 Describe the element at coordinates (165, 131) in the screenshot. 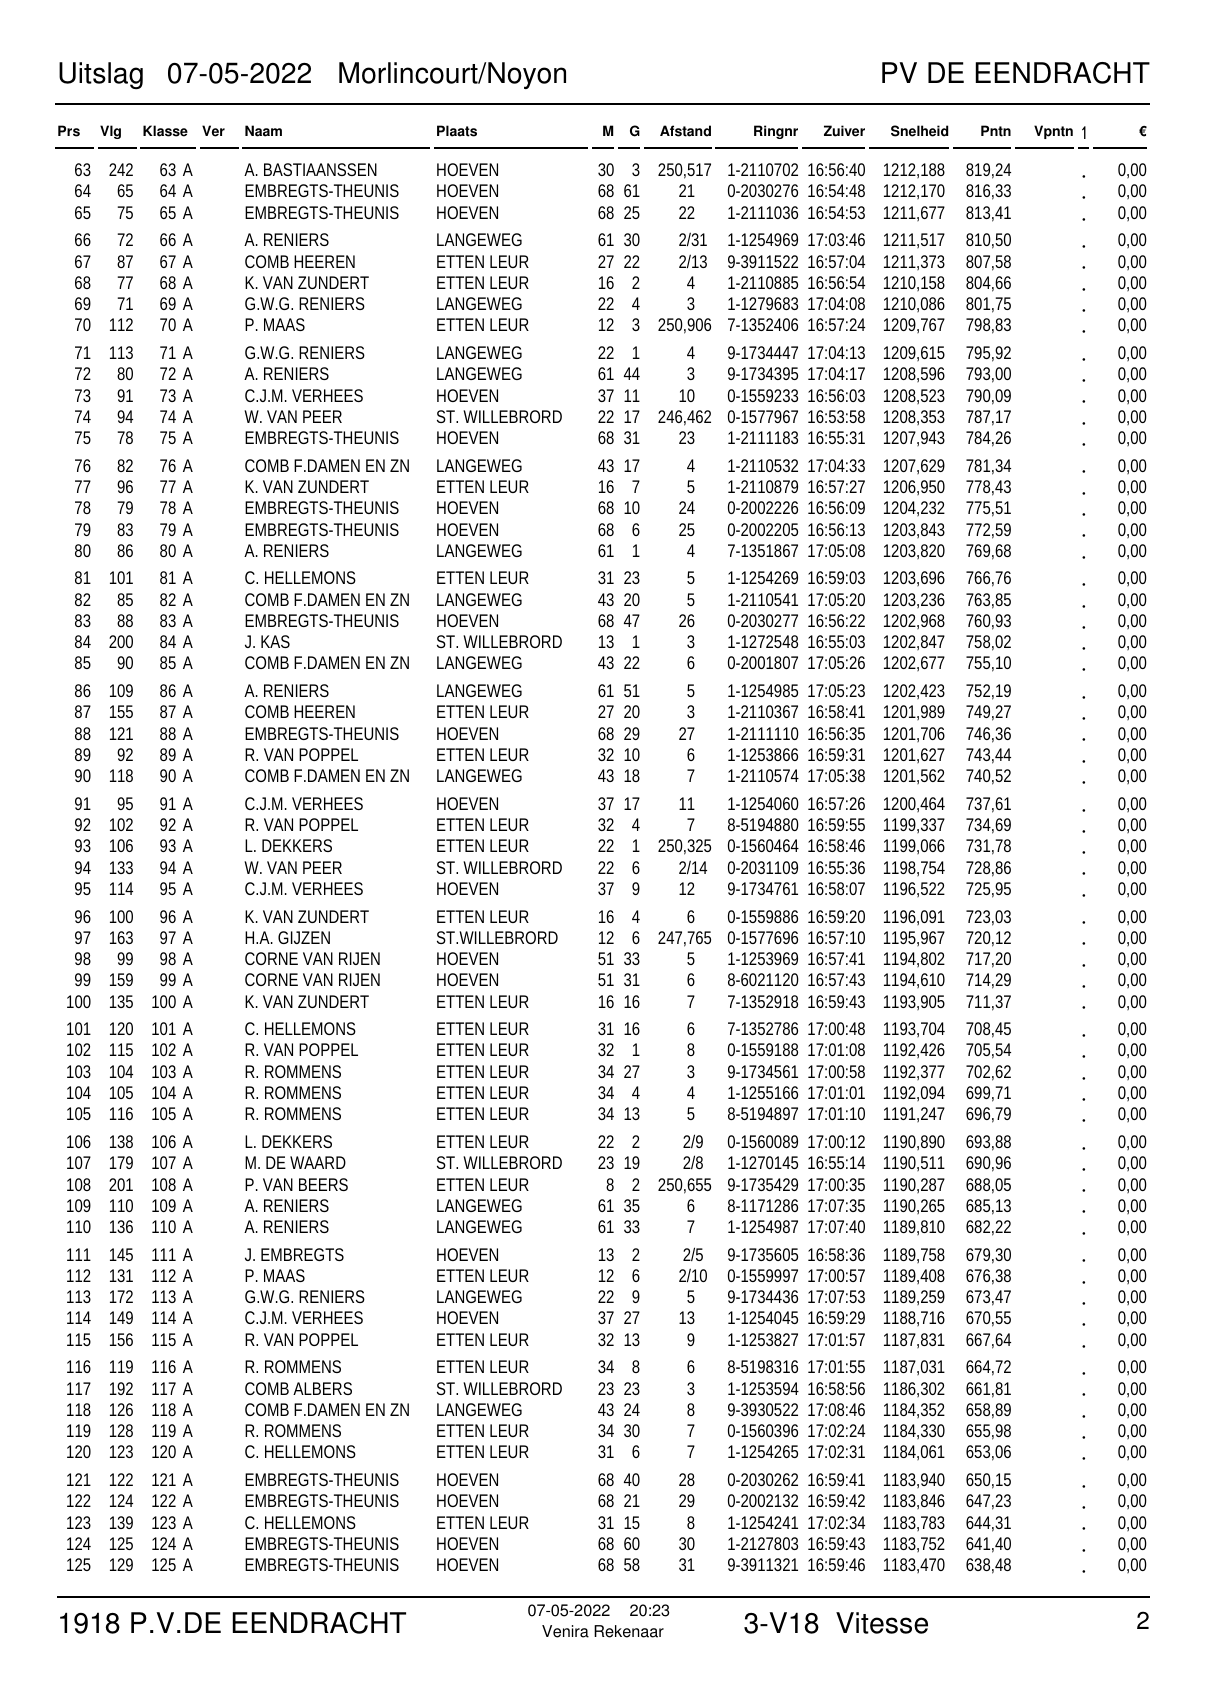

I see `Klasse` at that location.
